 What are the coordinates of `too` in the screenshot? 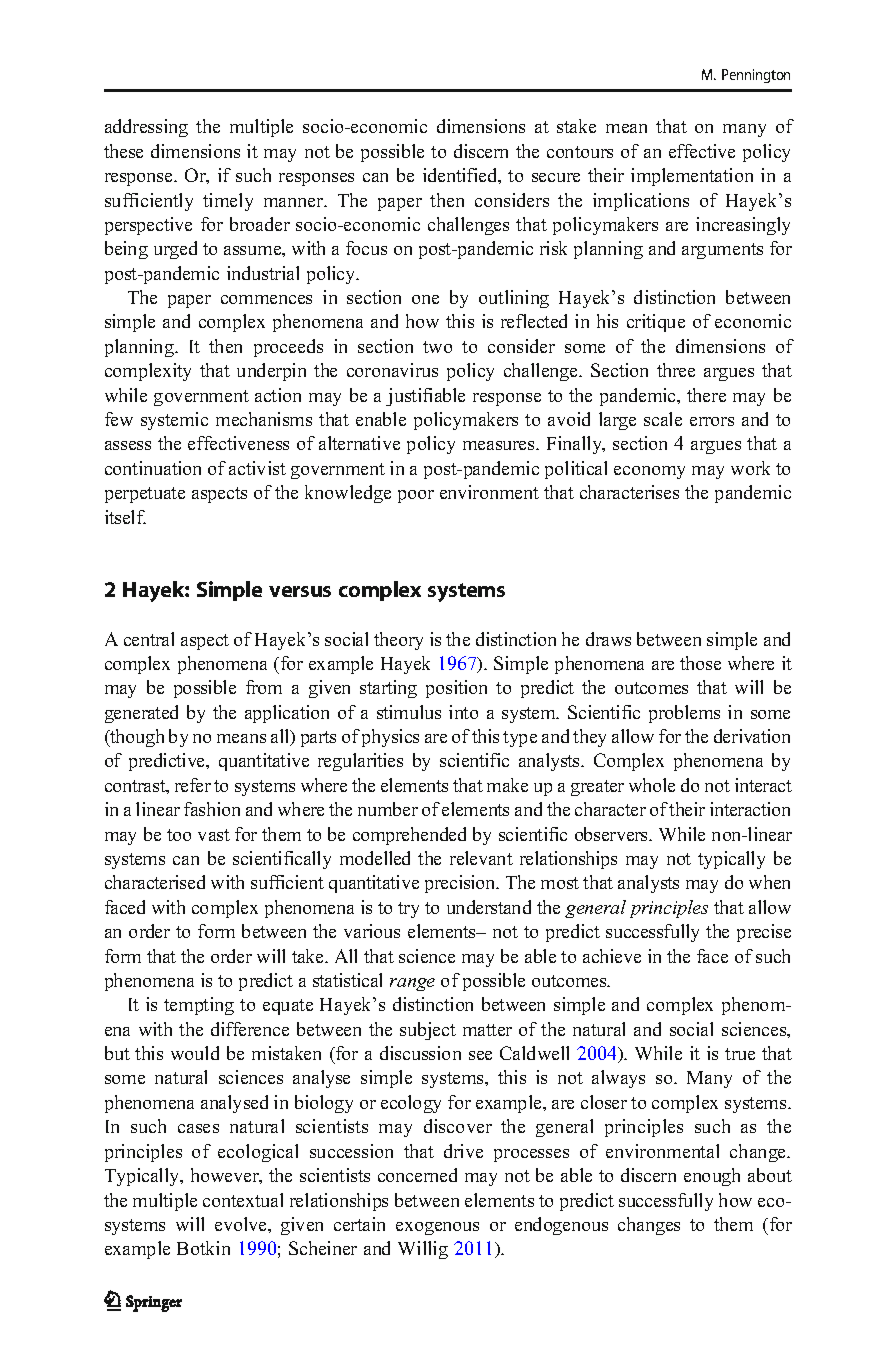 It's located at (179, 835).
